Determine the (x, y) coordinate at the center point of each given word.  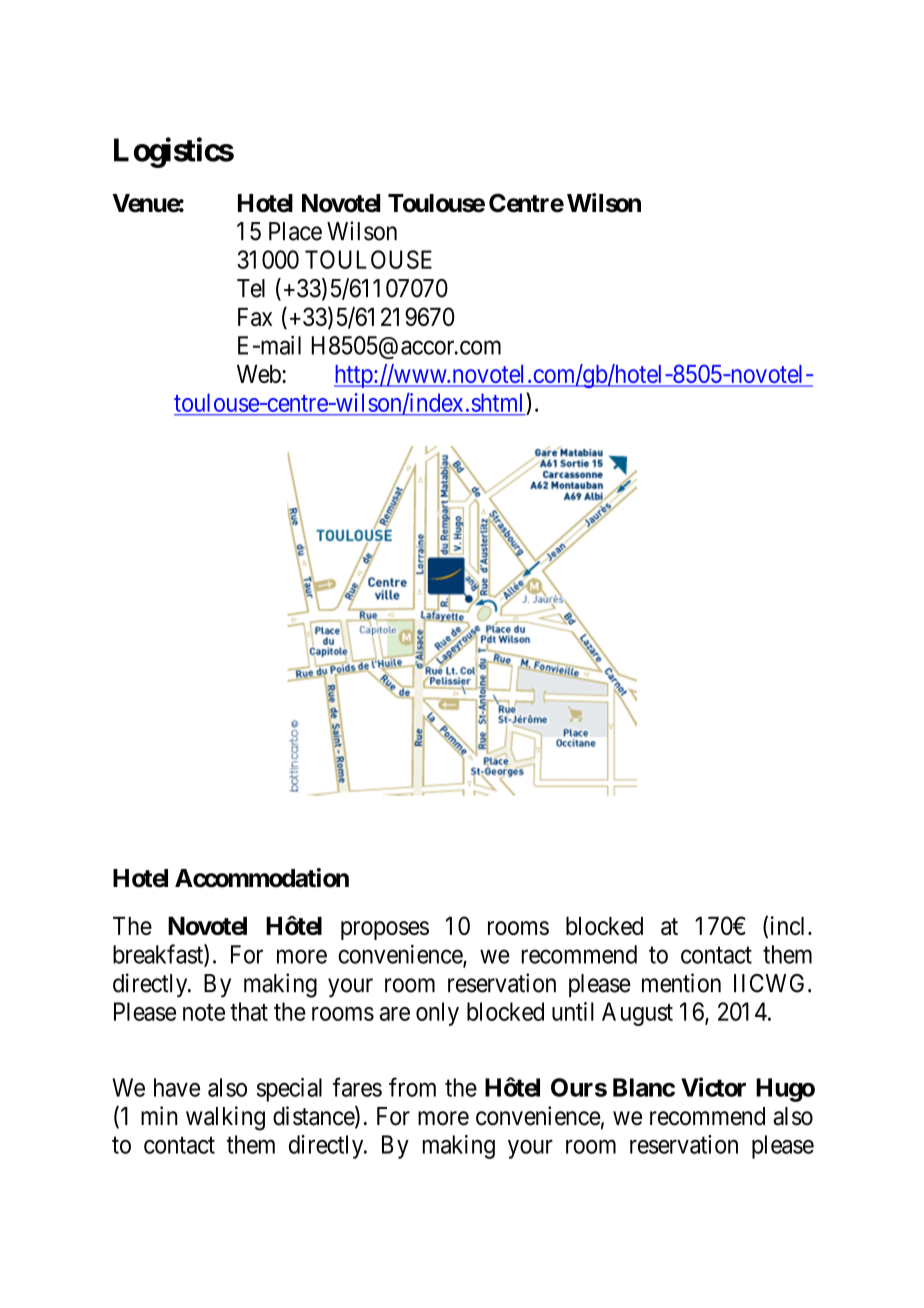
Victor (713, 1087)
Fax (255, 317)
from (412, 1087)
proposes (385, 930)
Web (260, 374)
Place (295, 231)
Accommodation (262, 878)
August (637, 1014)
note (204, 1012)
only (437, 1014)
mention (681, 983)
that (249, 1011)
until (573, 1011)
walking (225, 1118)
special (289, 1090)
